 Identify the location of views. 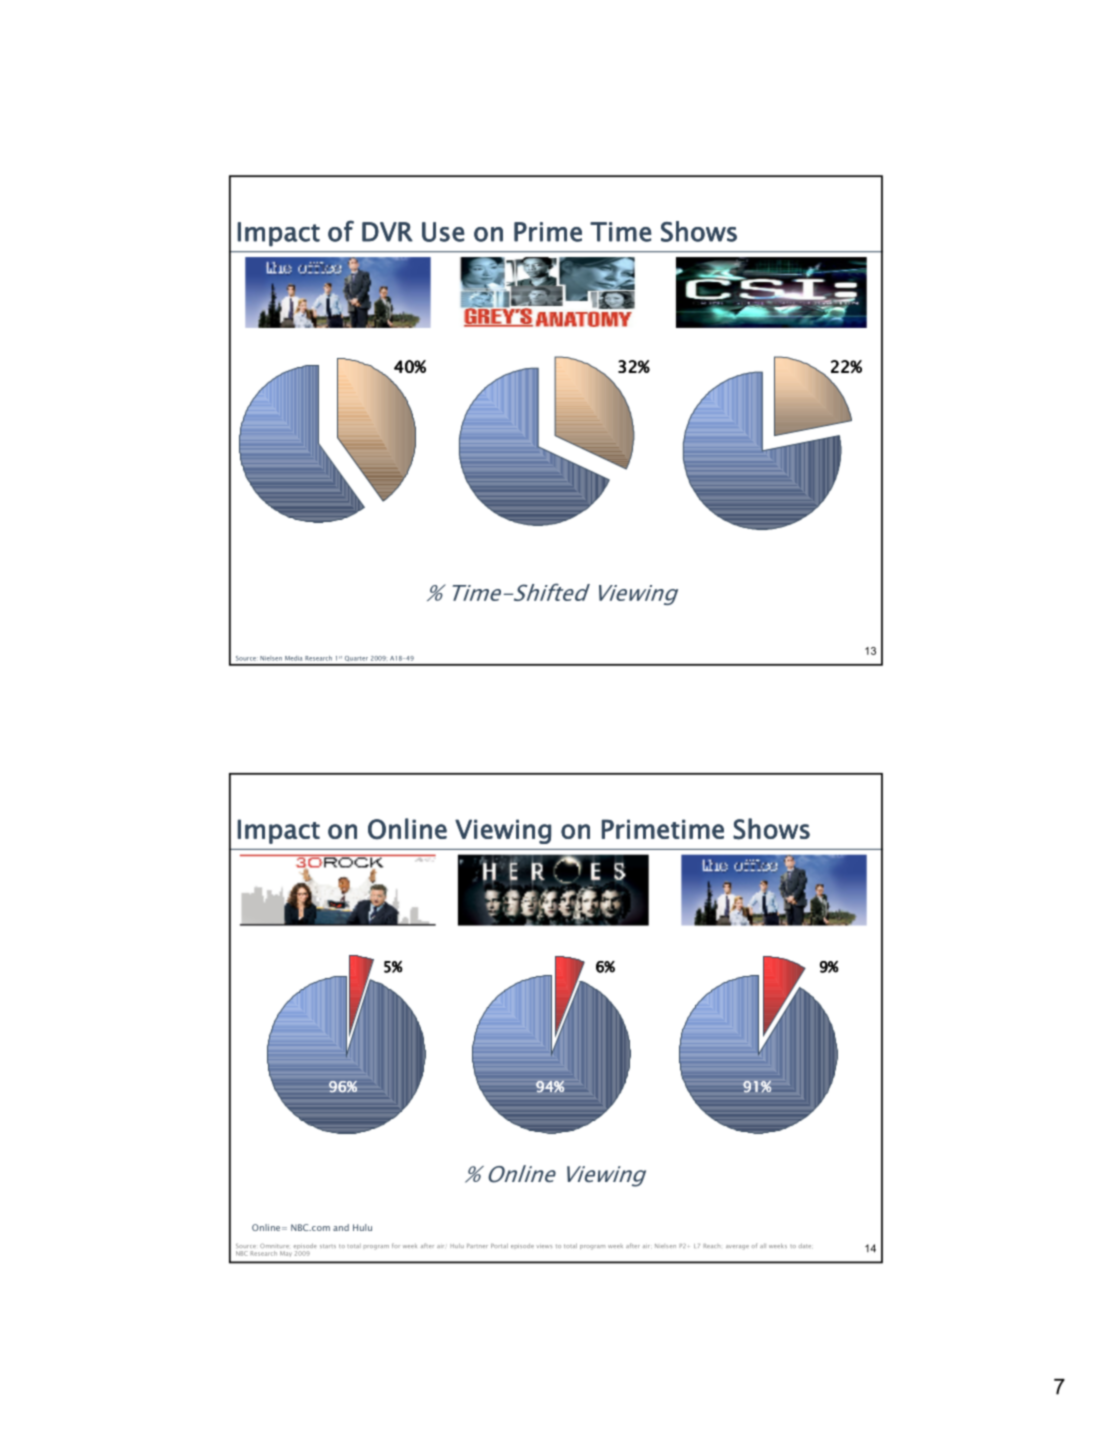
(544, 1246).
